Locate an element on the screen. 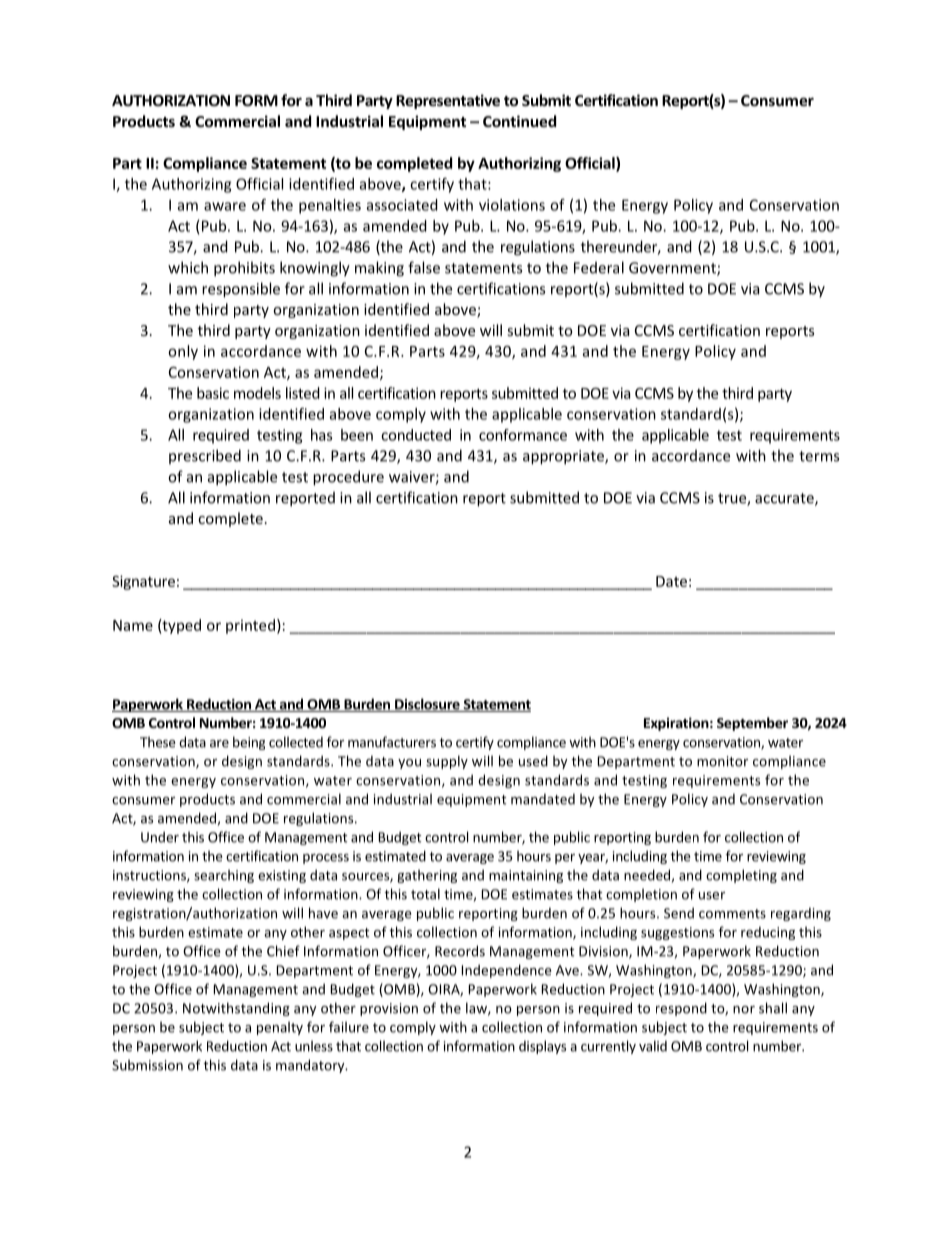 The height and width of the screenshot is (1233, 952). supply is located at coordinates (447, 762).
